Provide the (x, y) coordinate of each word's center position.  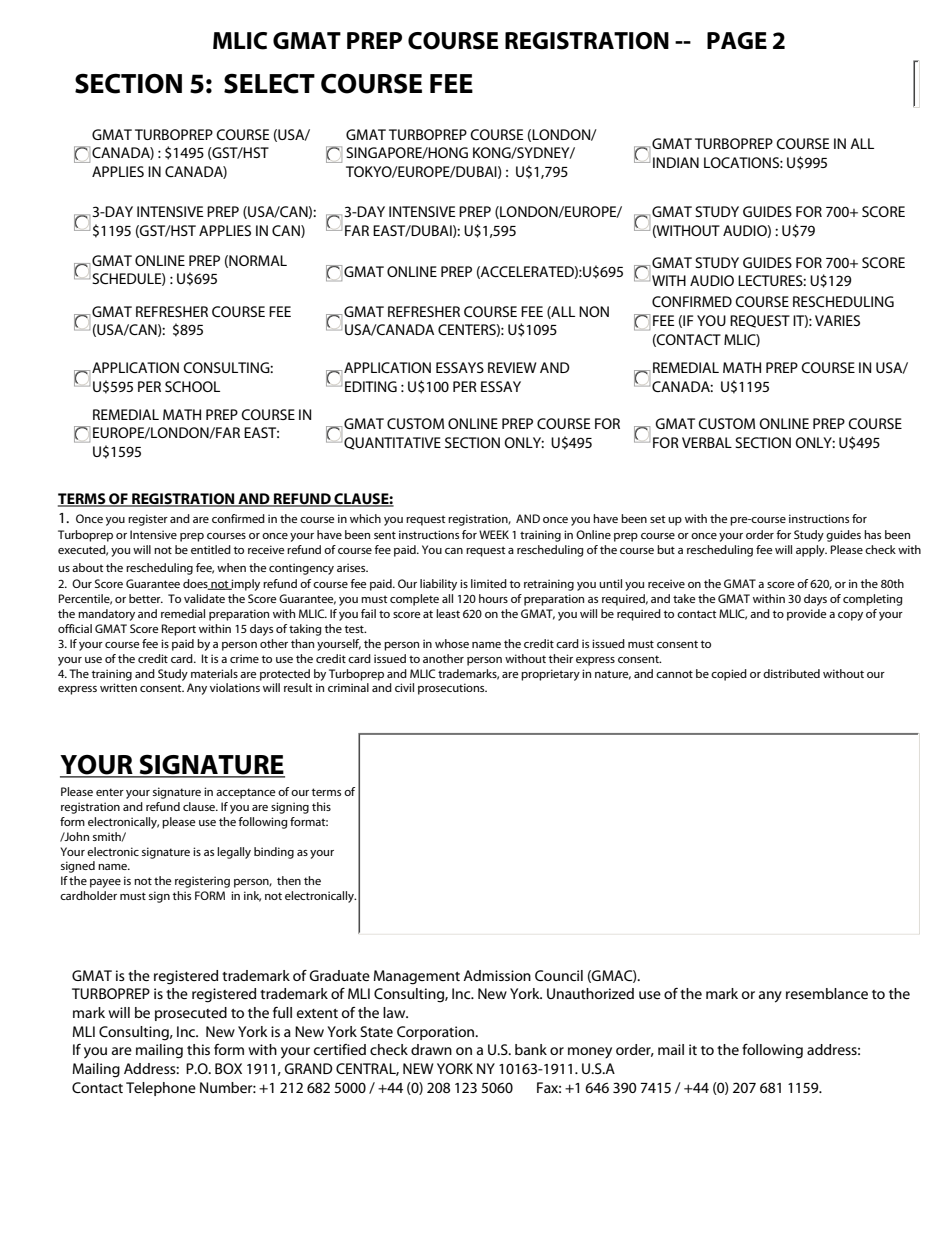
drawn (431, 1049)
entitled (211, 549)
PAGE (737, 40)
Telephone (161, 1089)
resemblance (827, 993)
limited (489, 583)
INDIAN (676, 162)
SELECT (269, 83)
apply (811, 551)
